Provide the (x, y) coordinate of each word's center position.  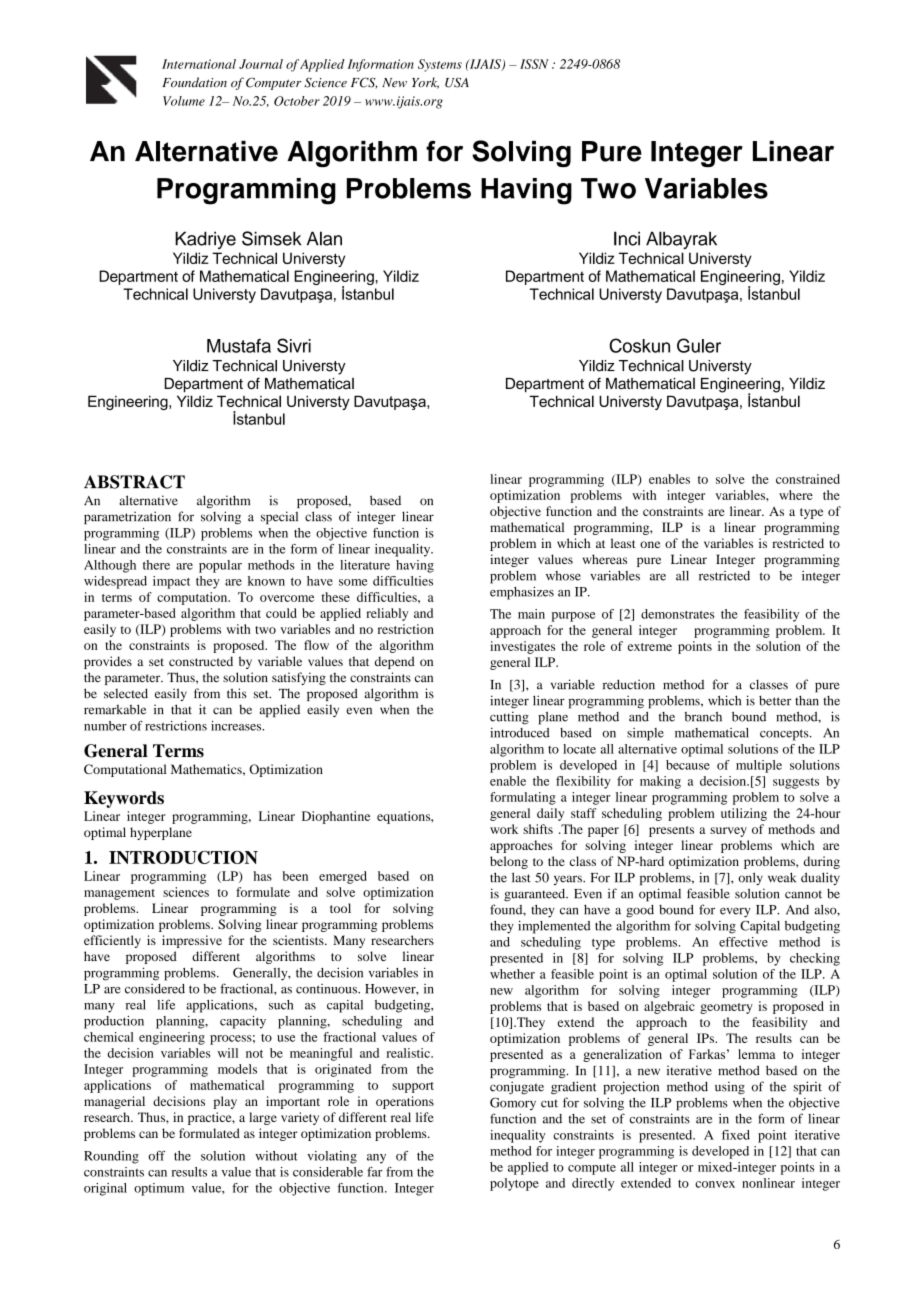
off (157, 1156)
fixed (736, 1135)
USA (457, 82)
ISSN (534, 64)
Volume (184, 101)
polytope (514, 1184)
